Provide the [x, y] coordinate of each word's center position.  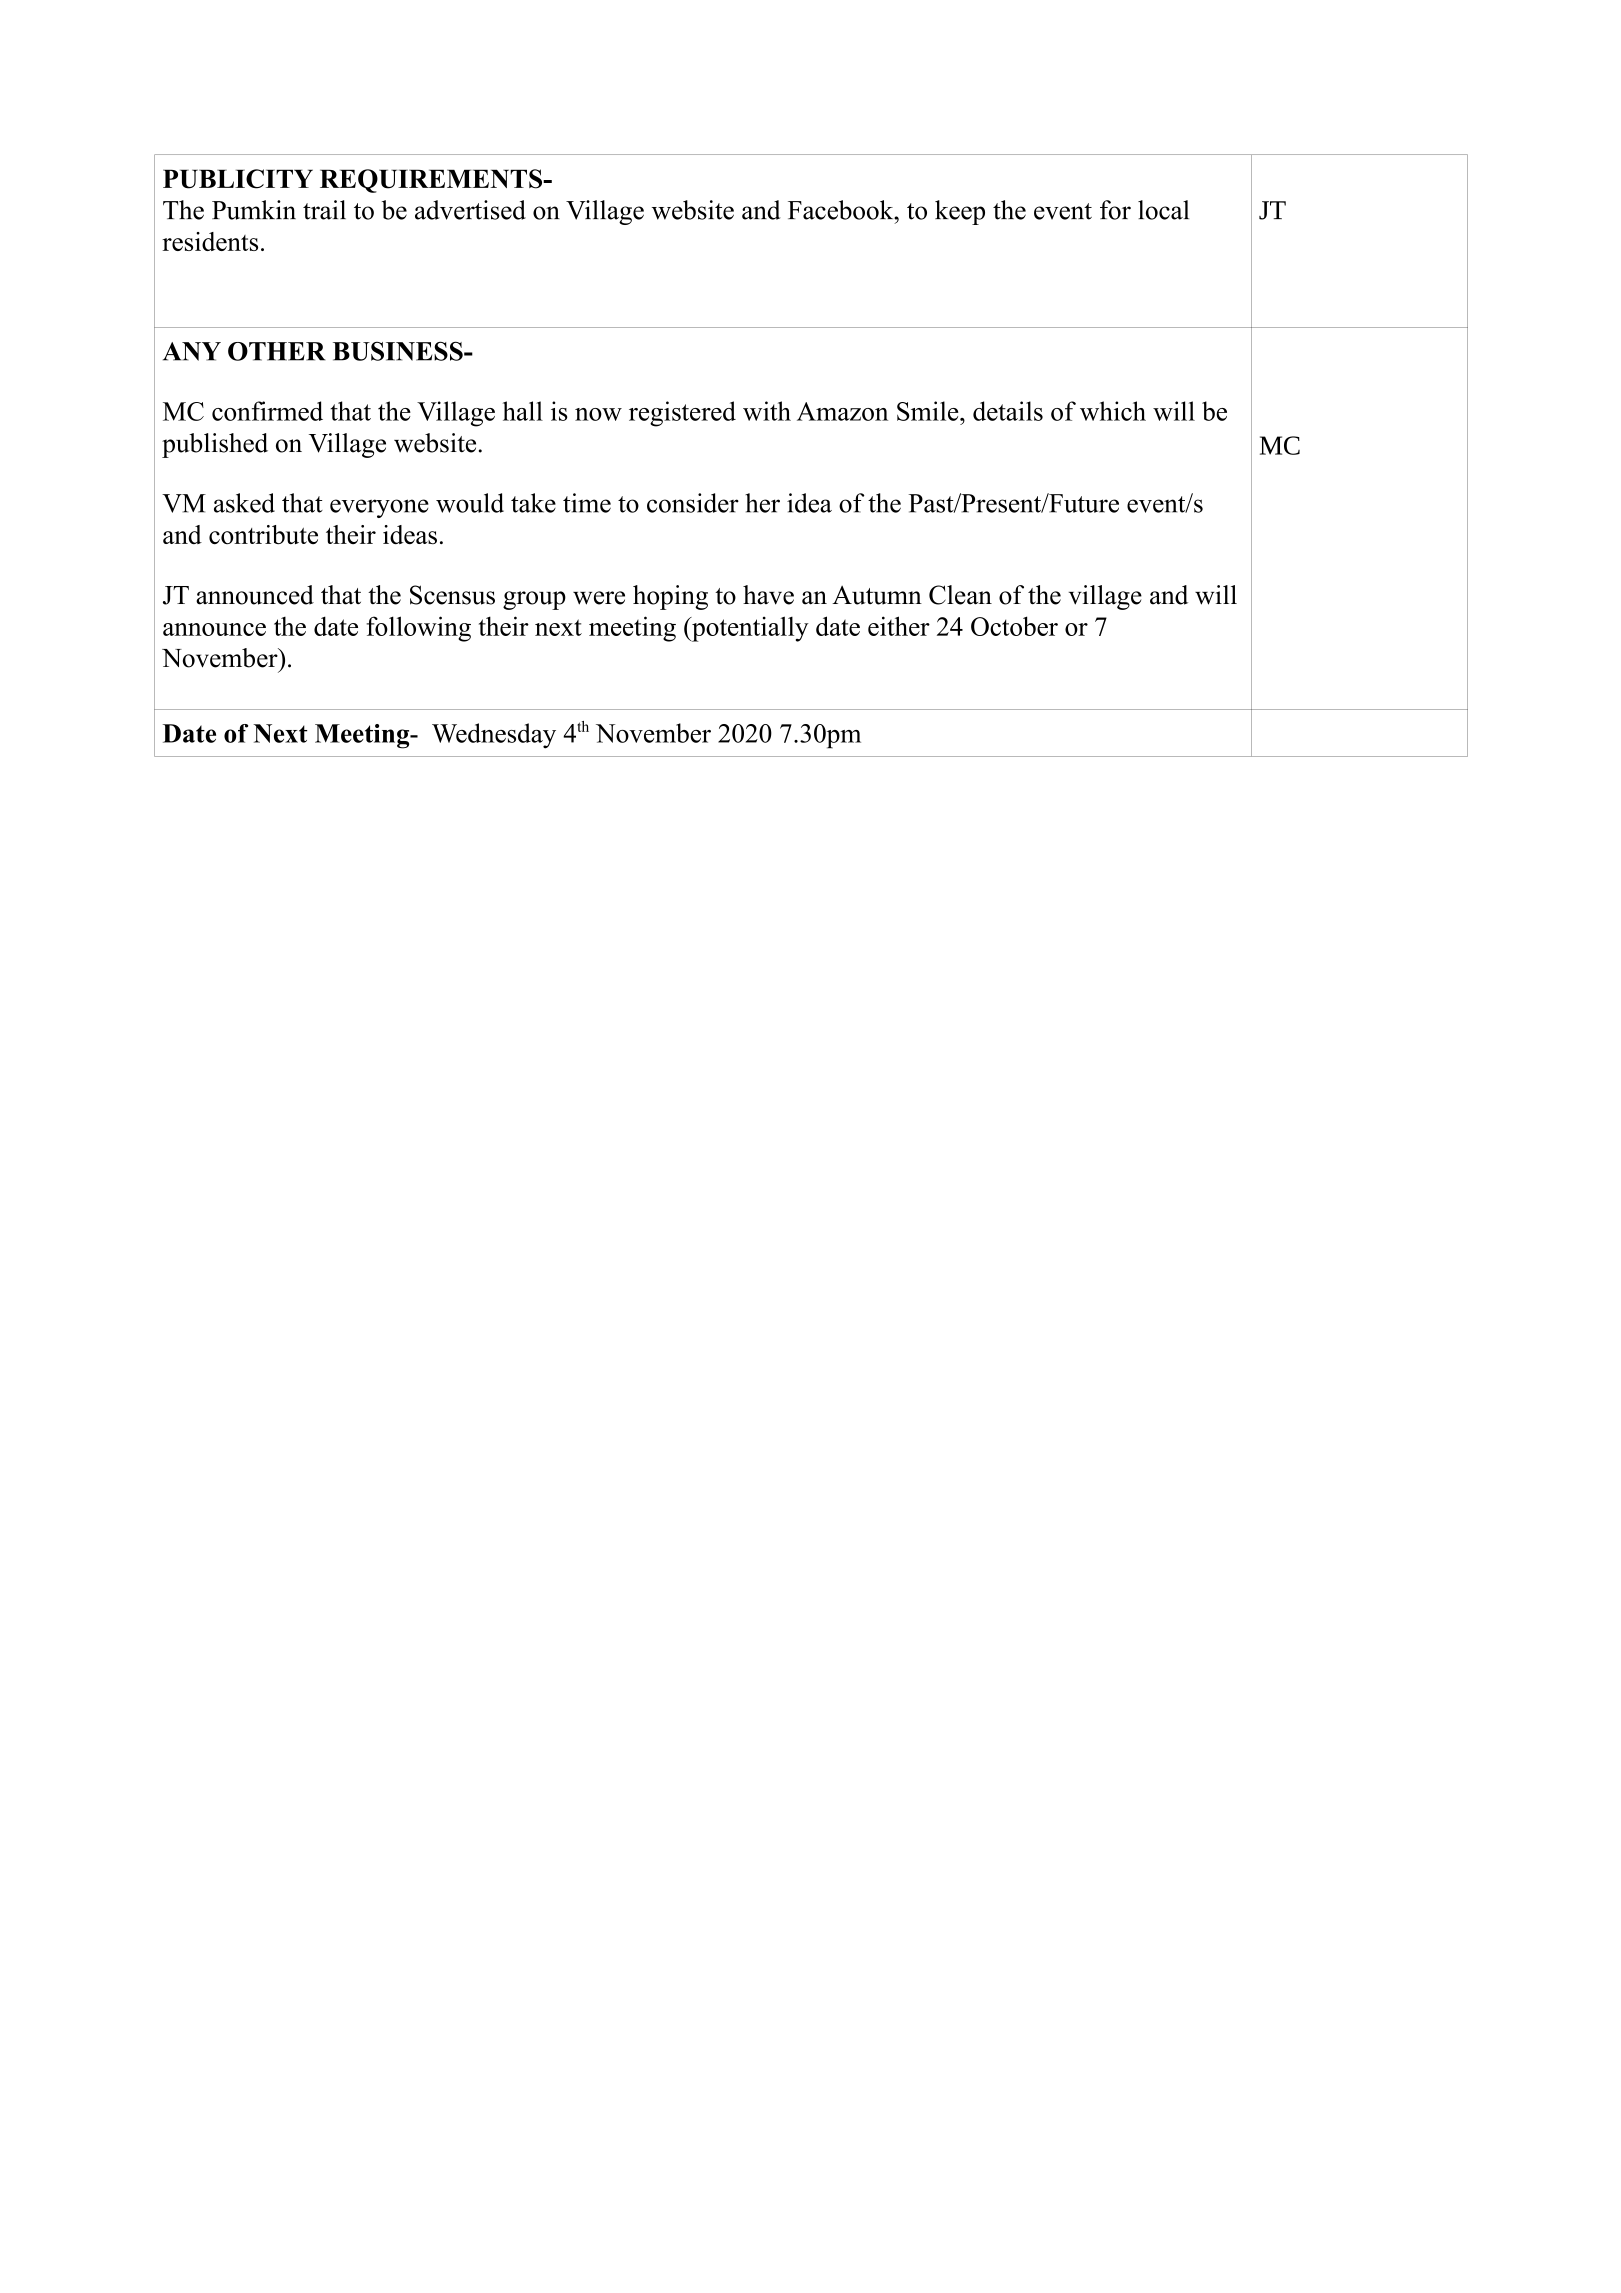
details [1008, 411]
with [767, 411]
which [1113, 411]
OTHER [276, 351]
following [418, 629]
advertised [470, 210]
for [1115, 210]
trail [324, 210]
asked [244, 503]
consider [693, 503]
